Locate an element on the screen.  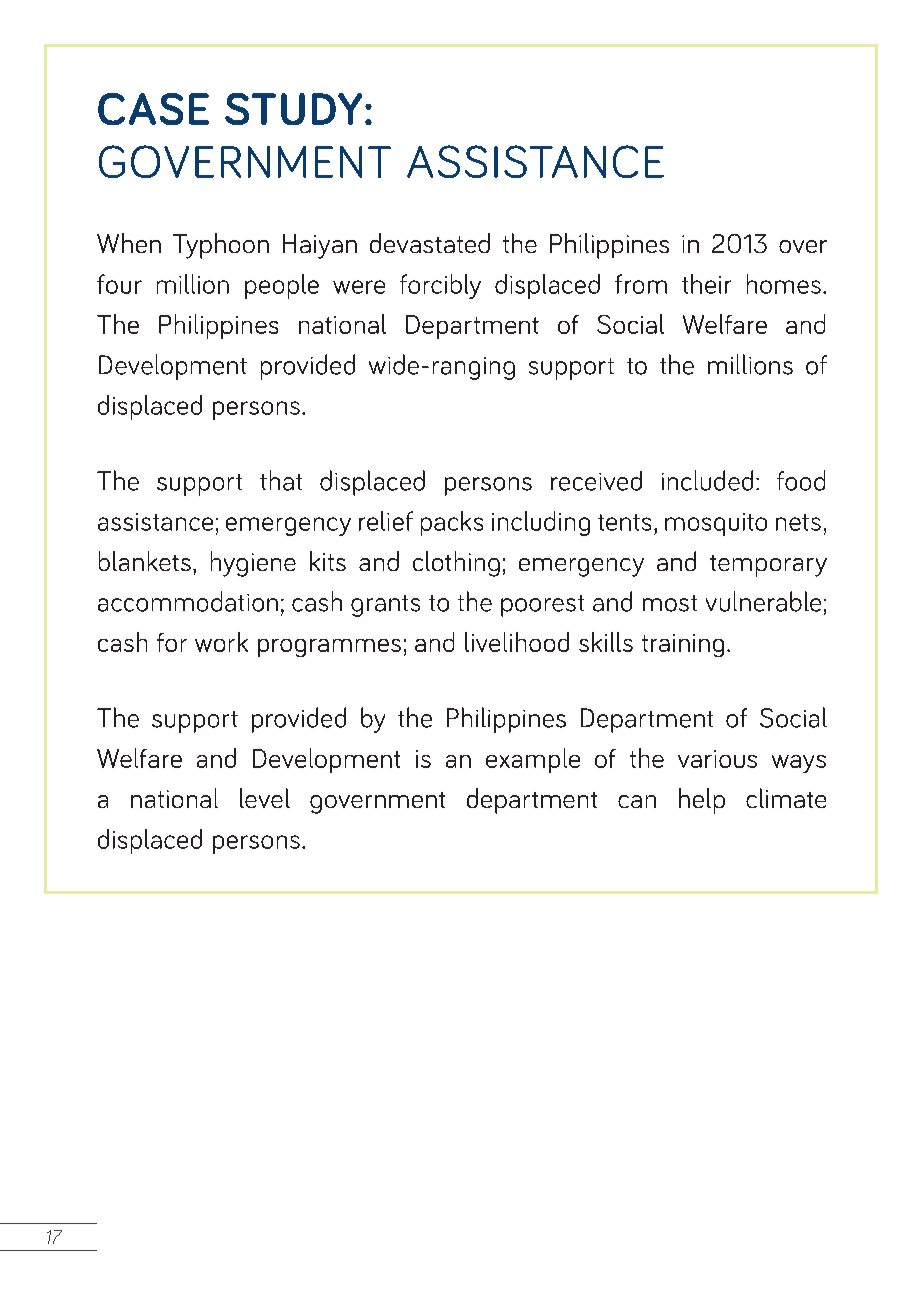
their is located at coordinates (706, 284).
